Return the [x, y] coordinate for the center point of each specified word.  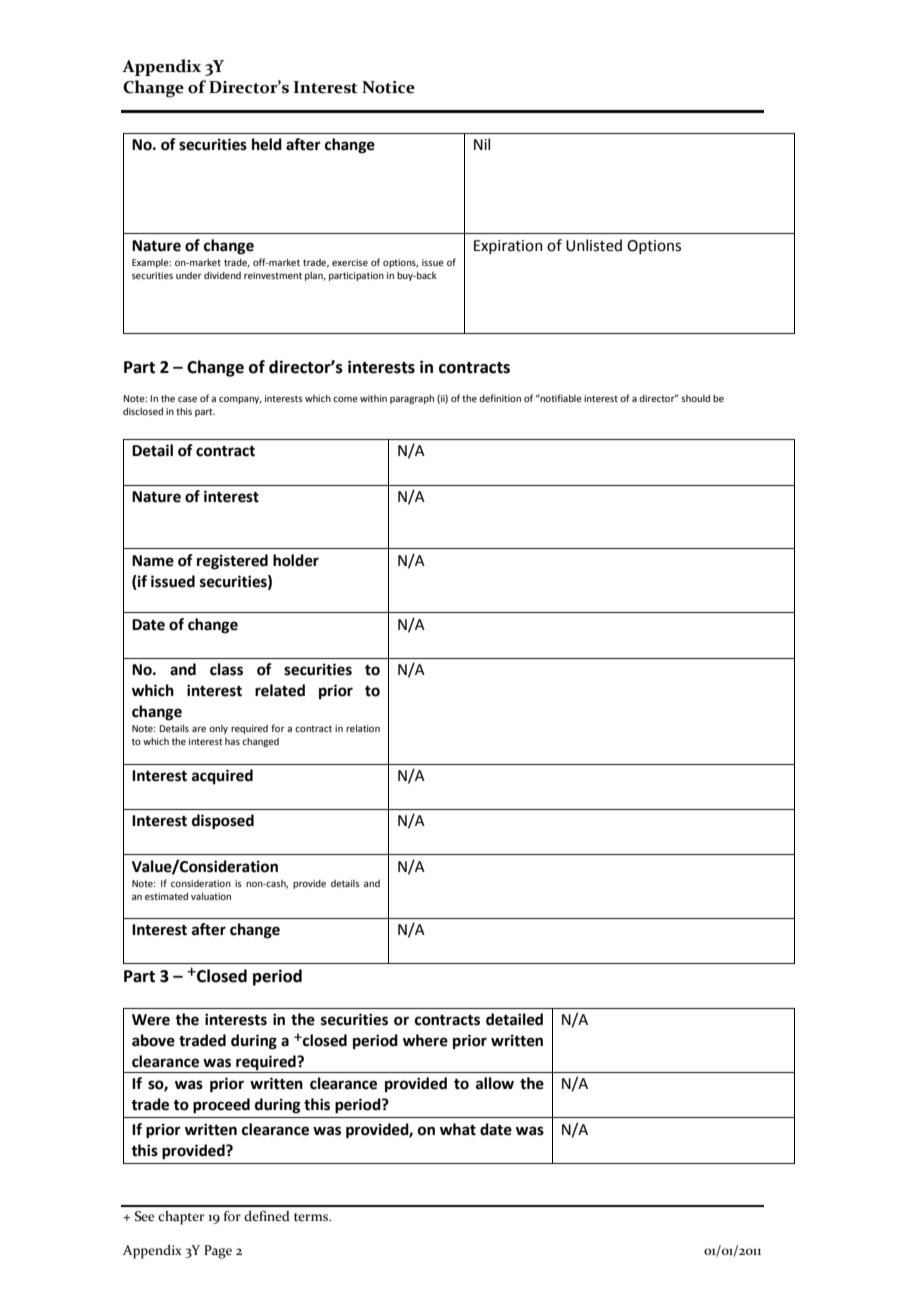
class [226, 669]
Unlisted [594, 245]
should [695, 398]
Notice [388, 87]
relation [363, 728]
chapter [181, 1218]
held [267, 144]
